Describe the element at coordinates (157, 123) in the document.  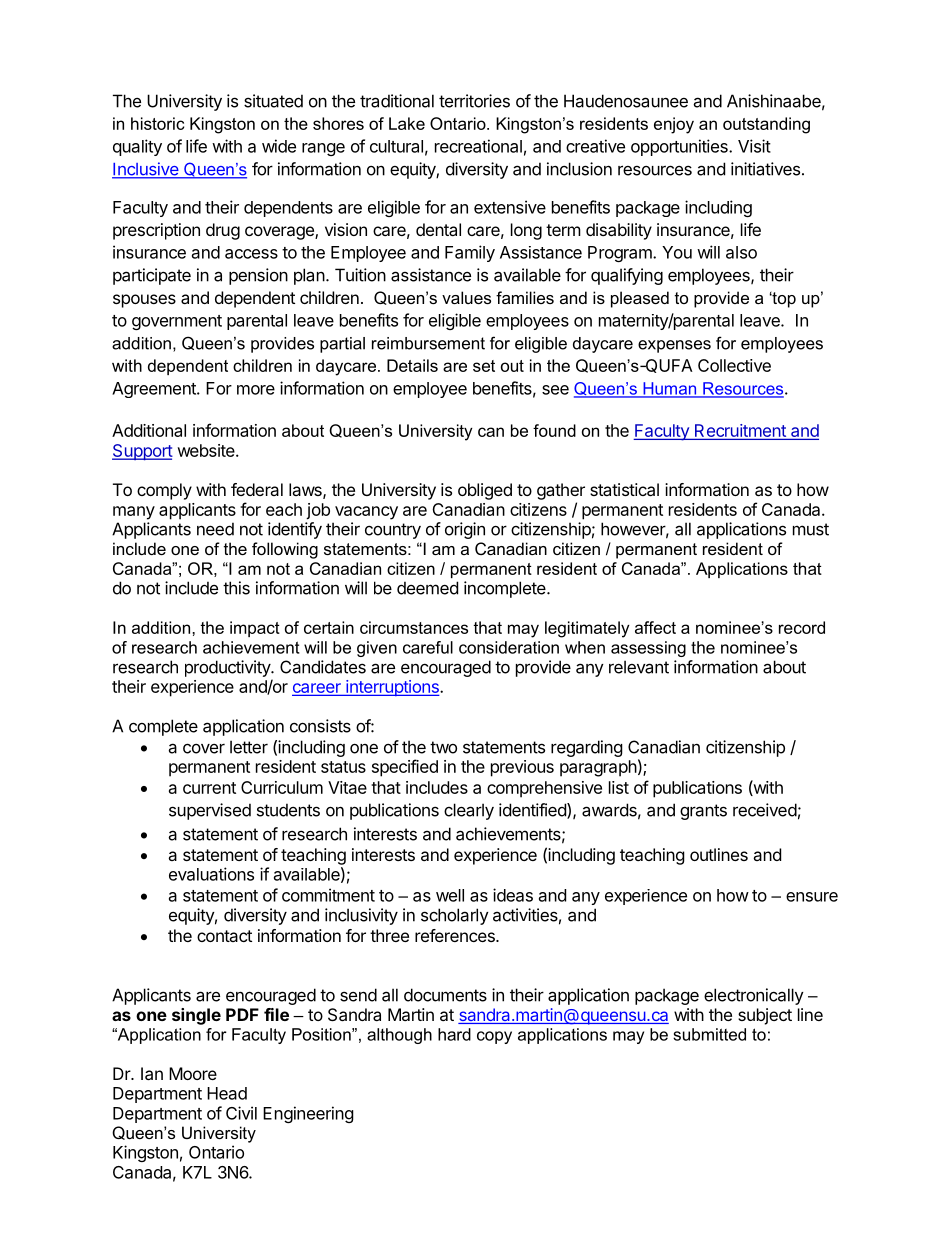
I see `historic` at that location.
